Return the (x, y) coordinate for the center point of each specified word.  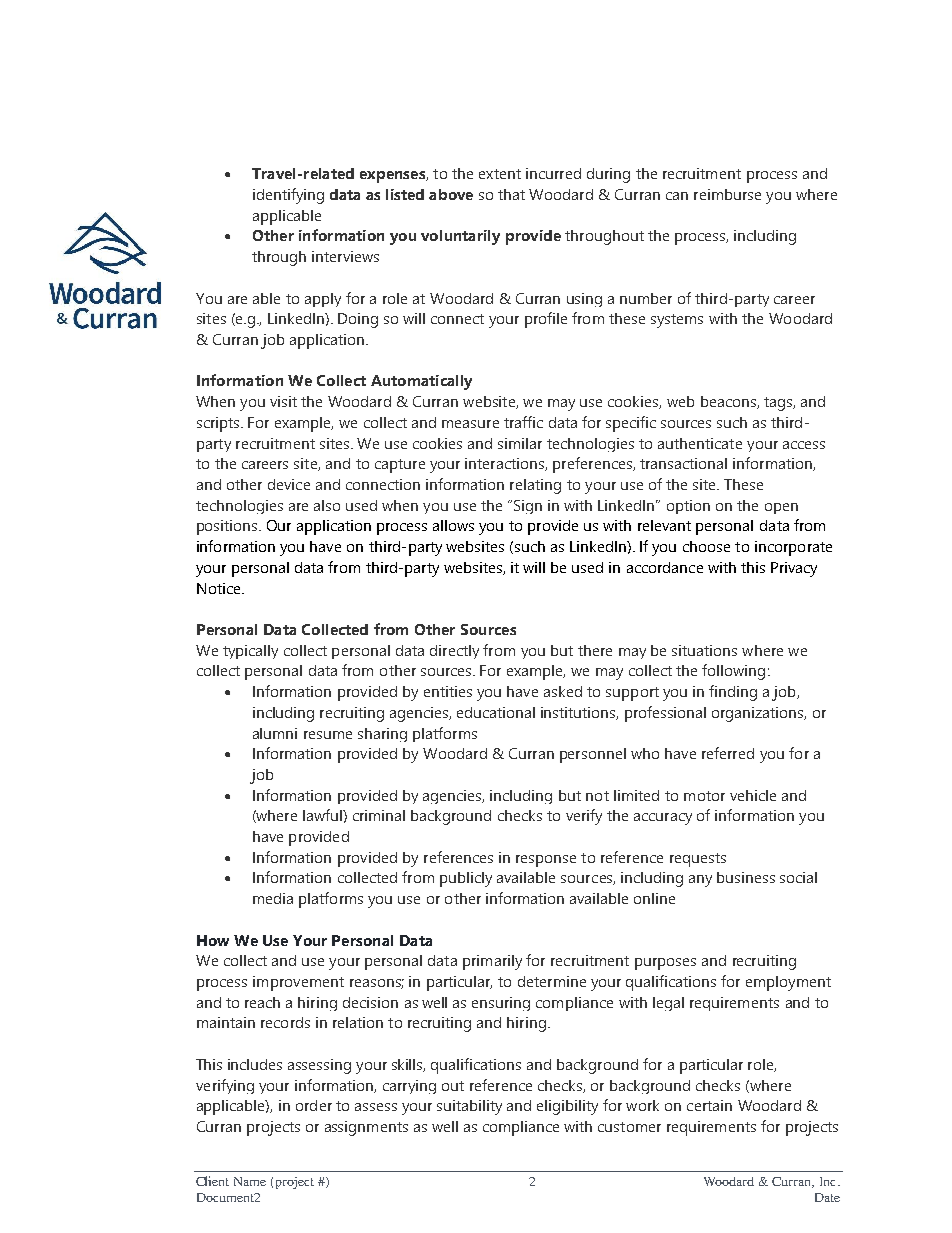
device (289, 484)
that (511, 194)
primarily (492, 962)
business (746, 877)
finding (733, 693)
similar (520, 443)
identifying (288, 196)
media (273, 898)
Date (827, 1197)
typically (250, 652)
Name (250, 1181)
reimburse (727, 194)
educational (496, 712)
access (804, 445)
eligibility (567, 1107)
